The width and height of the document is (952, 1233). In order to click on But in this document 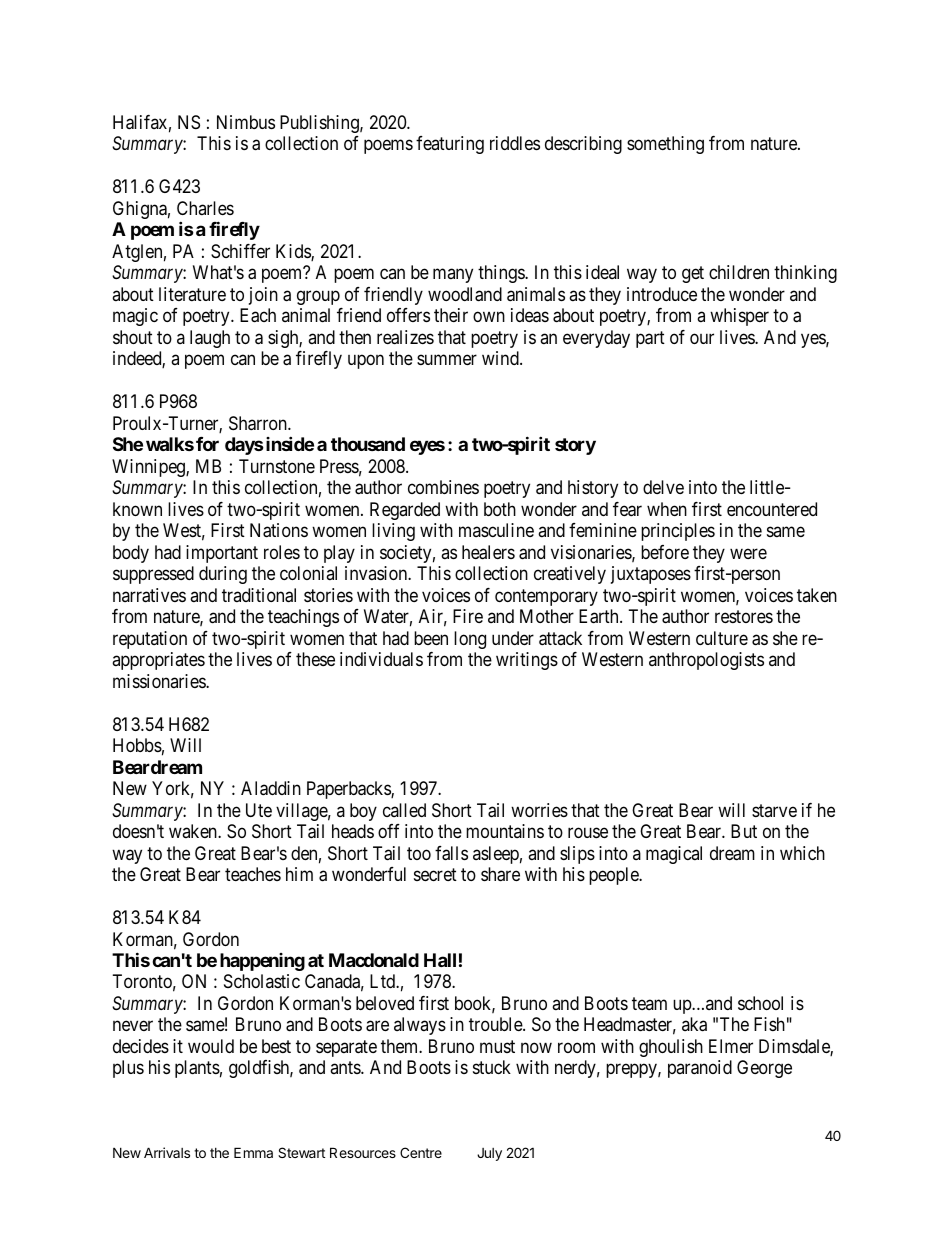, I will do `click(744, 831)`.
